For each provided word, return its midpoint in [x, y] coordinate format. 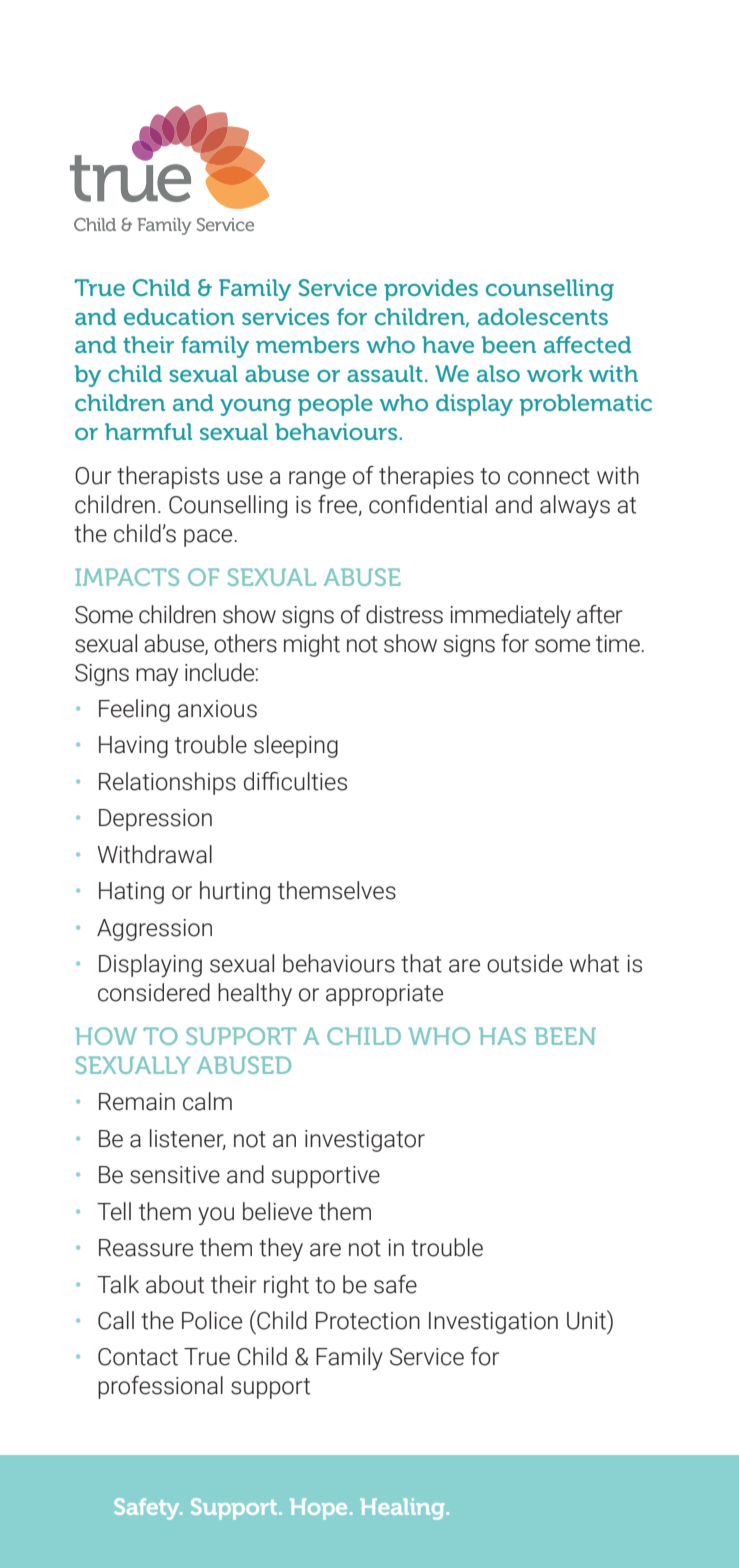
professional [160, 1387]
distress [404, 614]
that [421, 963]
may [157, 677]
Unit [588, 1321]
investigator [365, 1141]
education [179, 316]
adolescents [543, 316]
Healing [402, 1509]
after [600, 614]
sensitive [175, 1175]
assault [385, 373]
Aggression [154, 930]
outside [525, 963]
